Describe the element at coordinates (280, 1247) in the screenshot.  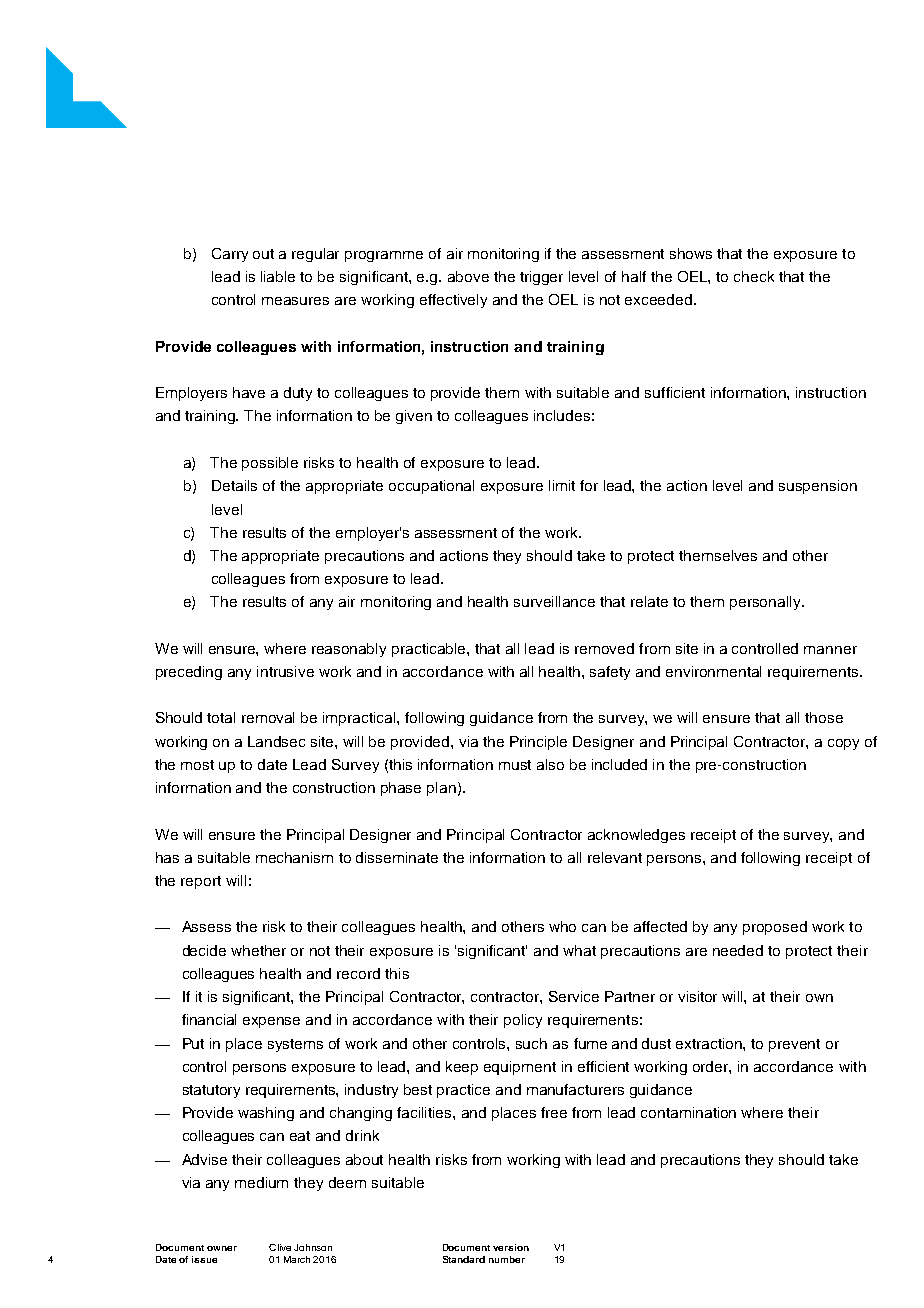
I see `Clive` at that location.
